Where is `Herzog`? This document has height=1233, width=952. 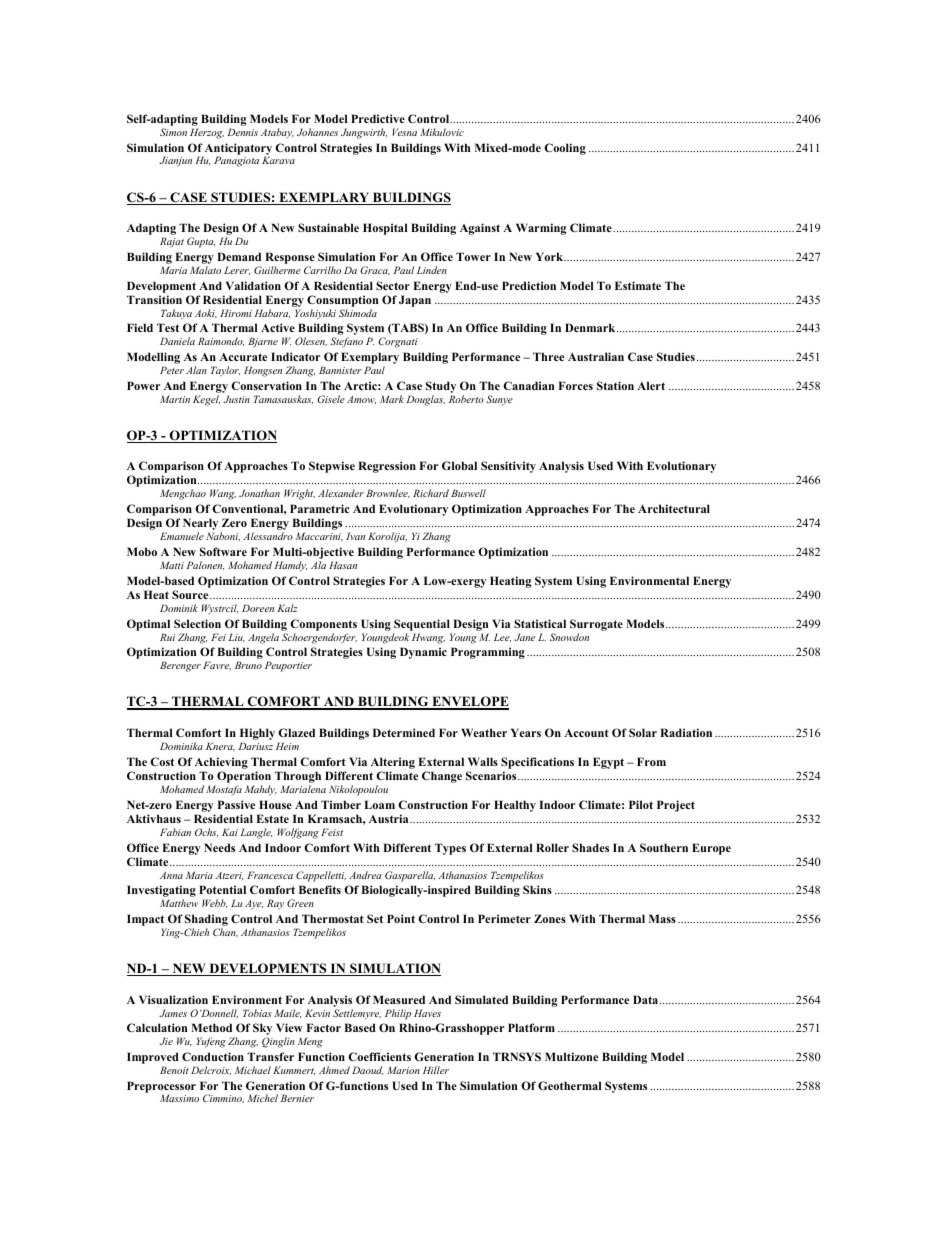 Herzog is located at coordinates (207, 133).
